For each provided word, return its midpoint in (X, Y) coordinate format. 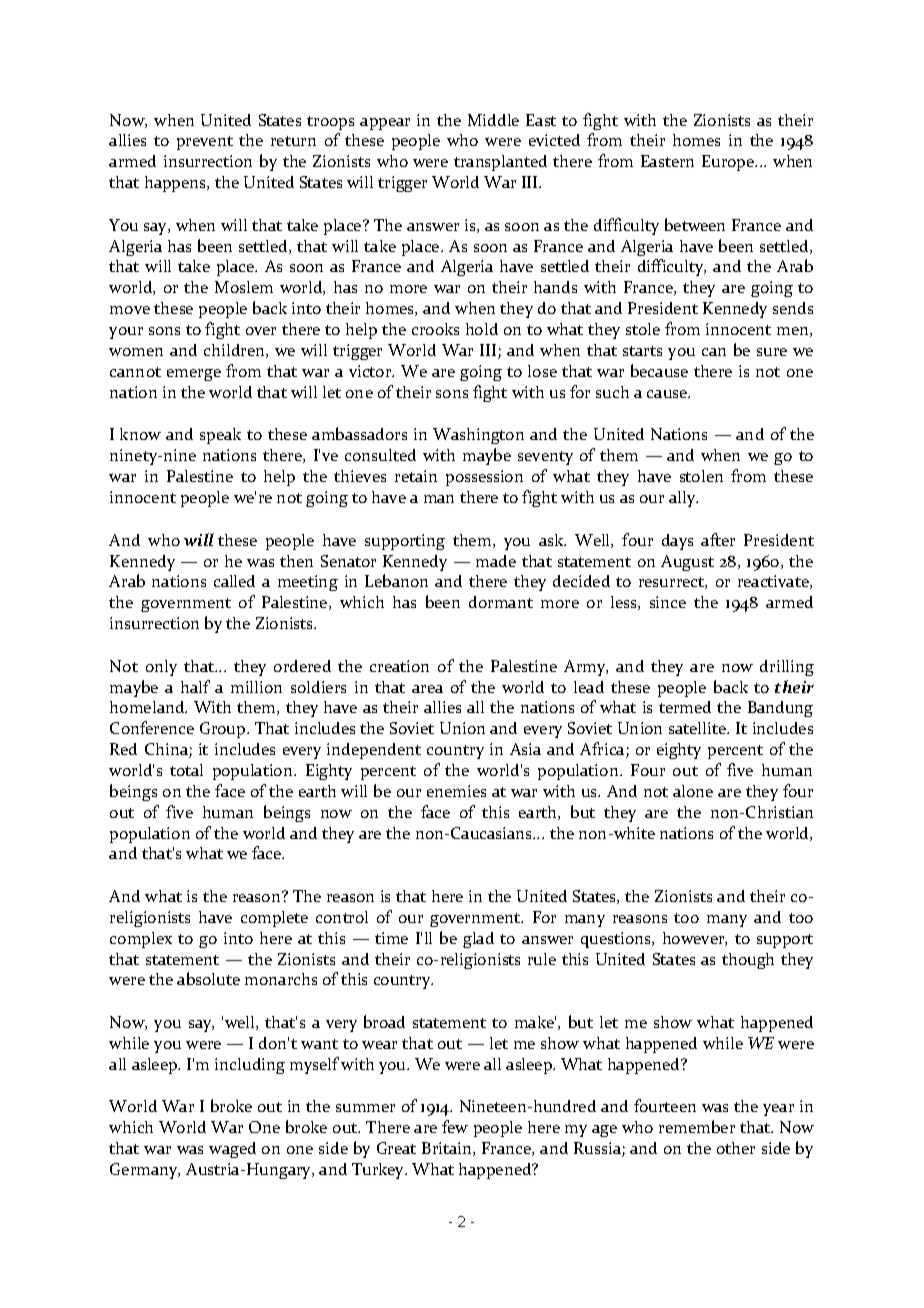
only (161, 668)
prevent (205, 143)
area (427, 689)
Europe (729, 163)
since (668, 602)
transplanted (500, 163)
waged (232, 1150)
